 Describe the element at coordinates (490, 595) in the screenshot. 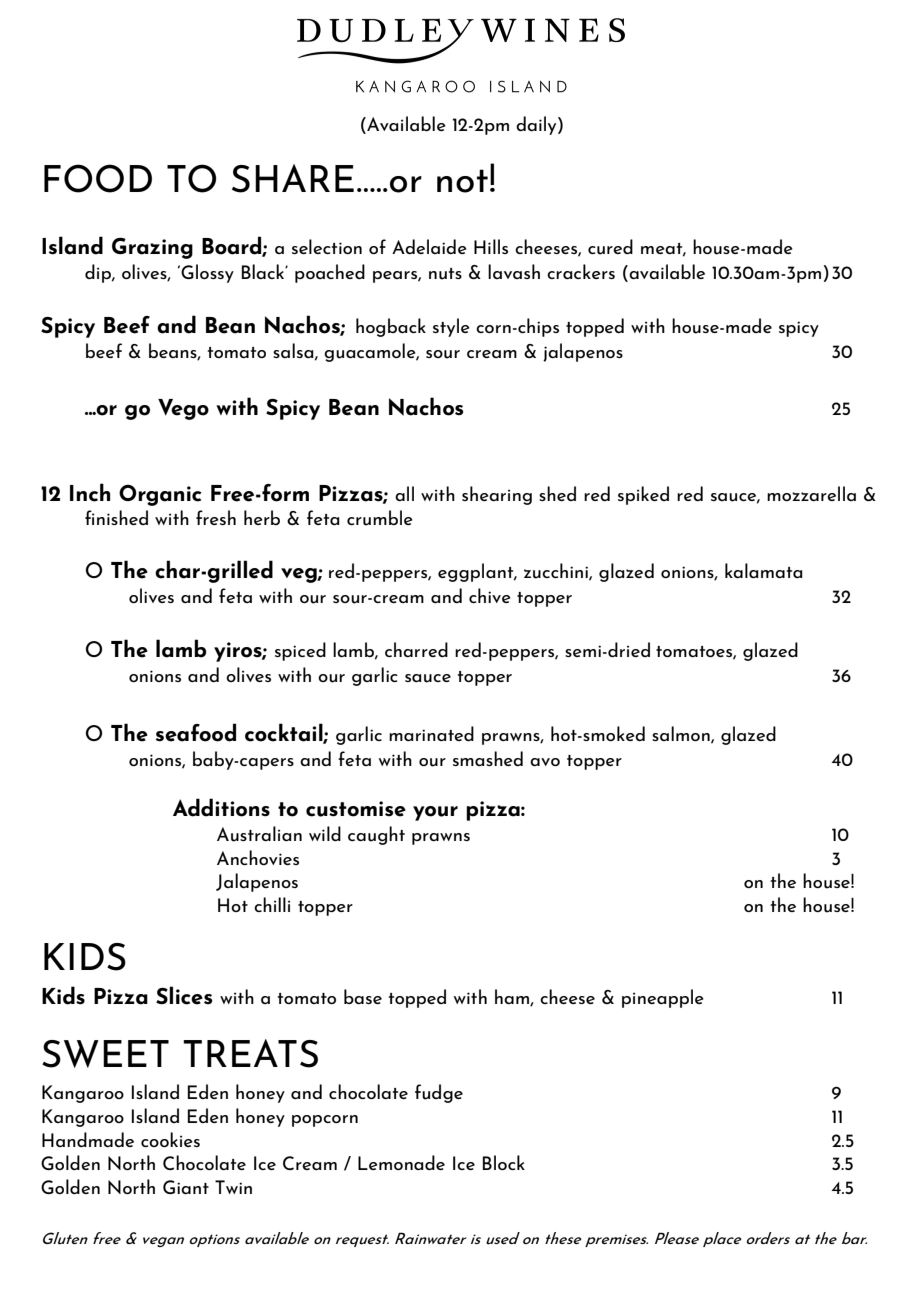

I see `chive` at that location.
